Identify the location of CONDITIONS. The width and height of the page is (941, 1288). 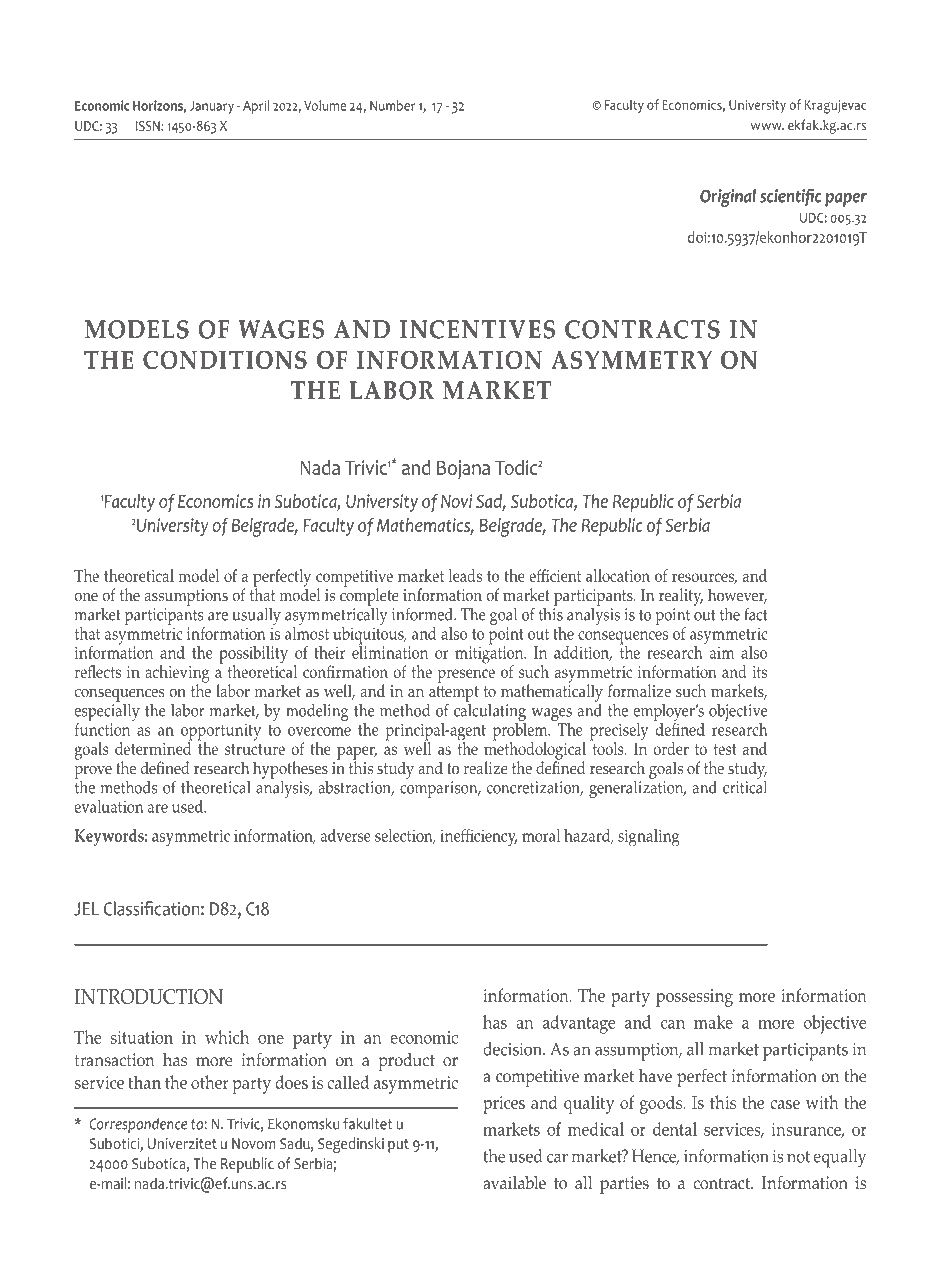
(225, 359).
